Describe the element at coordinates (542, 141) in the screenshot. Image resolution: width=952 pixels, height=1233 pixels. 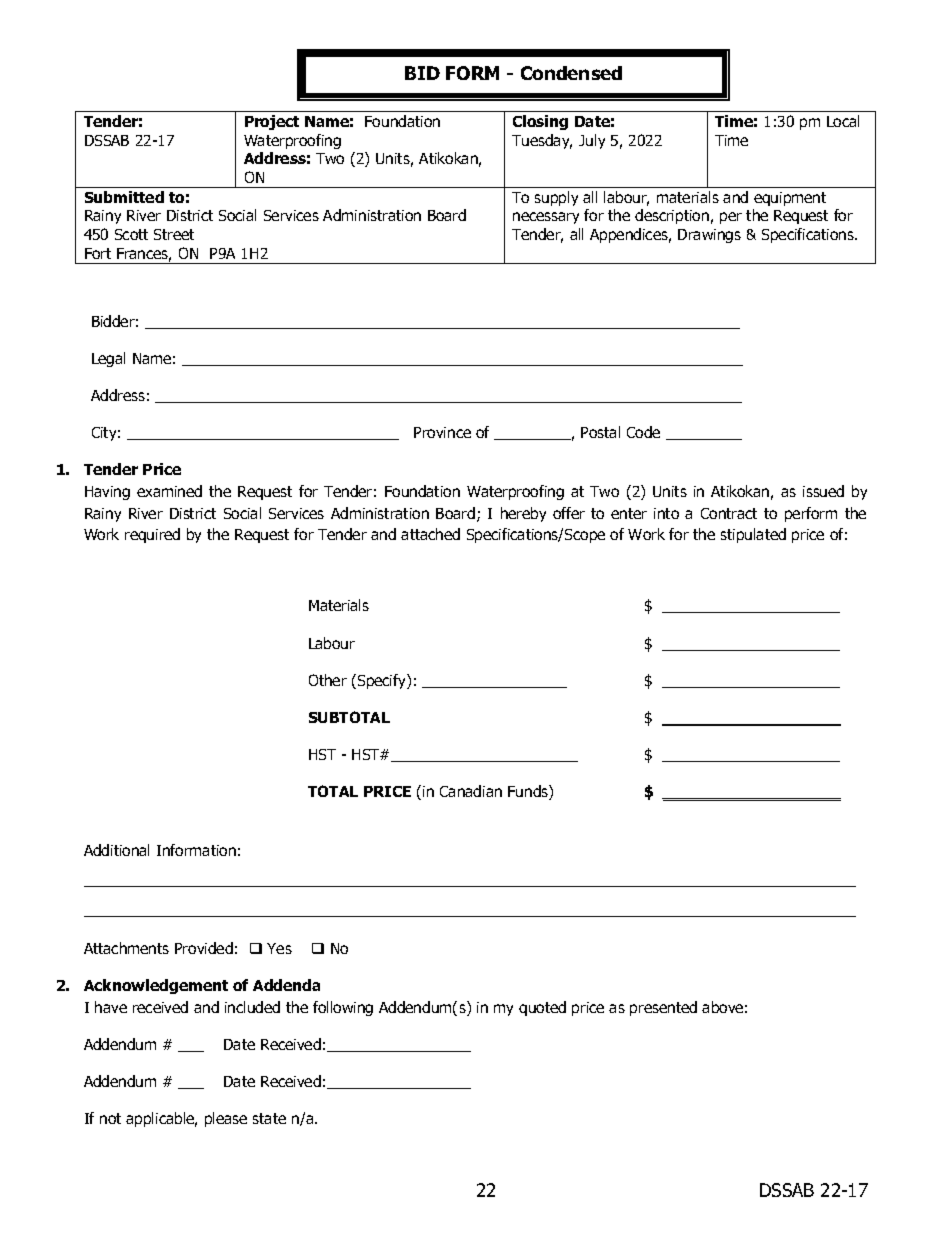
I see `Tuesday` at that location.
